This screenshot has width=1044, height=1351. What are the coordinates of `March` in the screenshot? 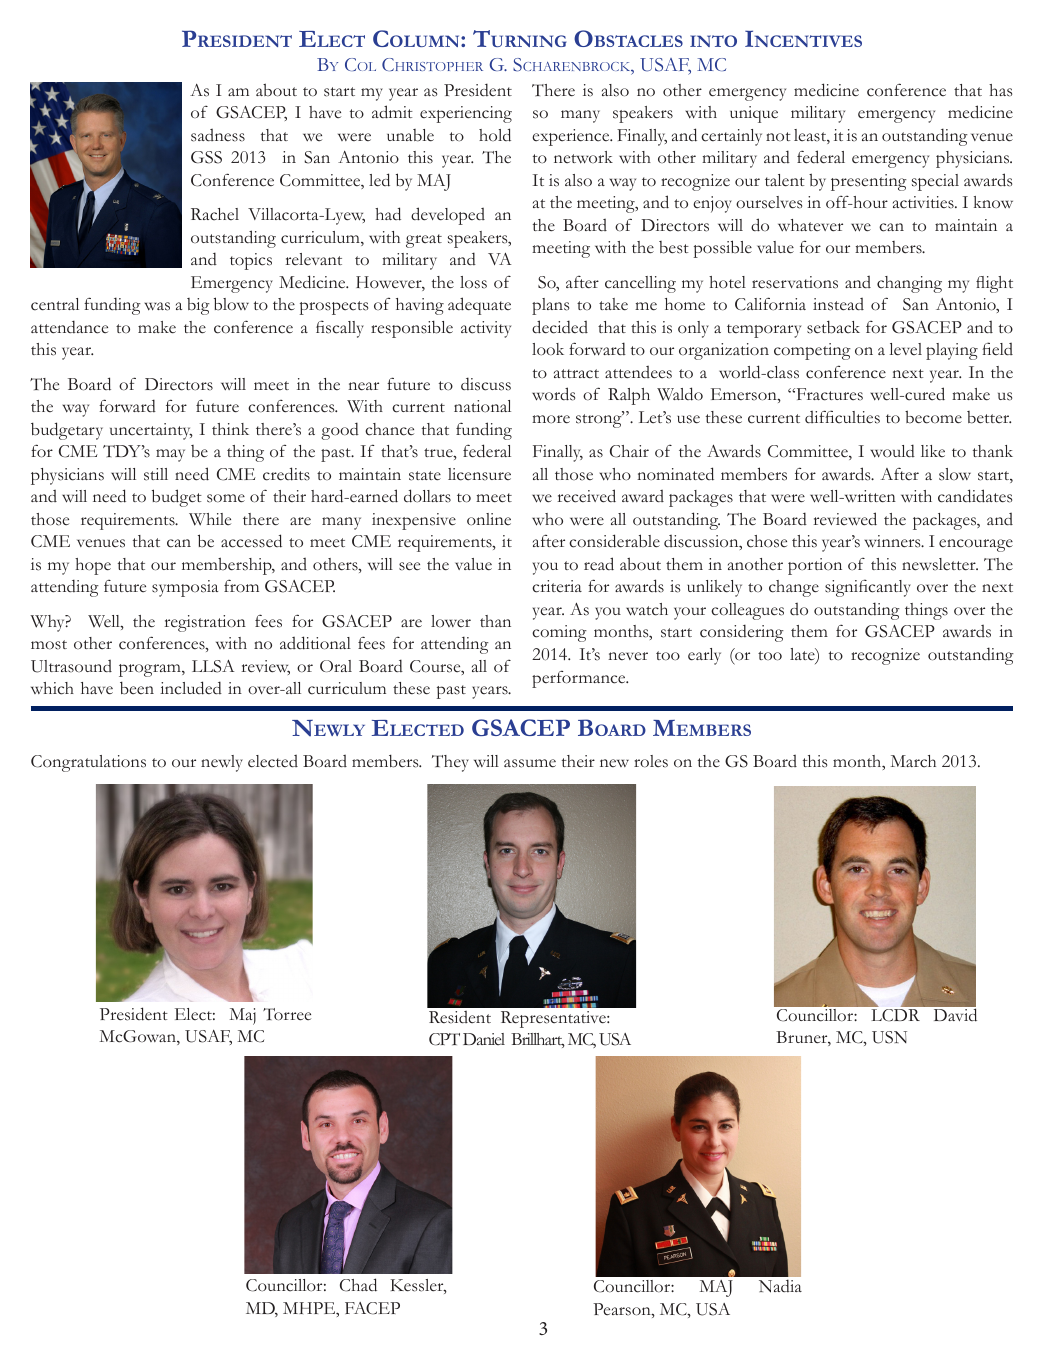 It's located at (913, 761).
